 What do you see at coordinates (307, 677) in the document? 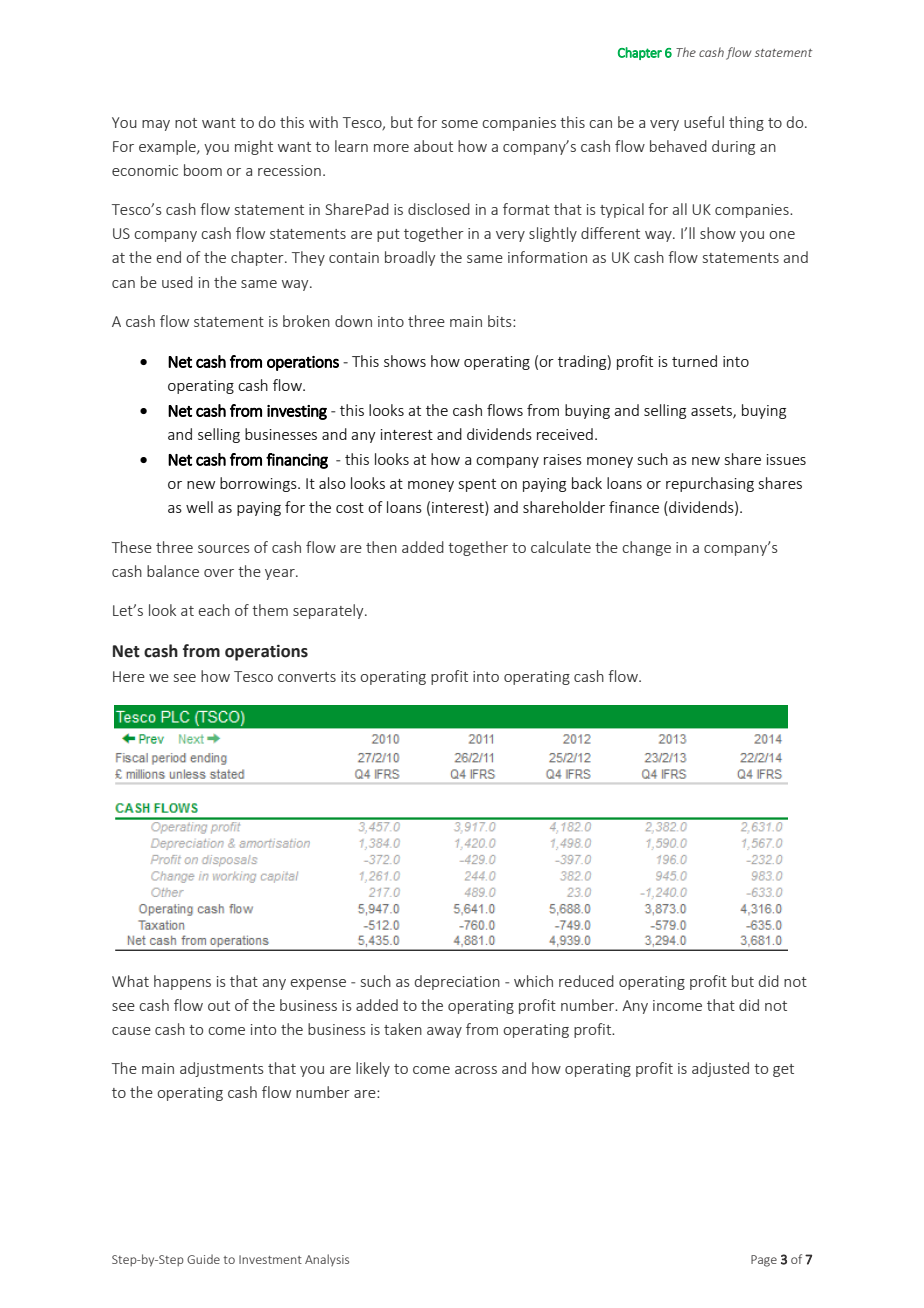
I see `converts` at bounding box center [307, 677].
